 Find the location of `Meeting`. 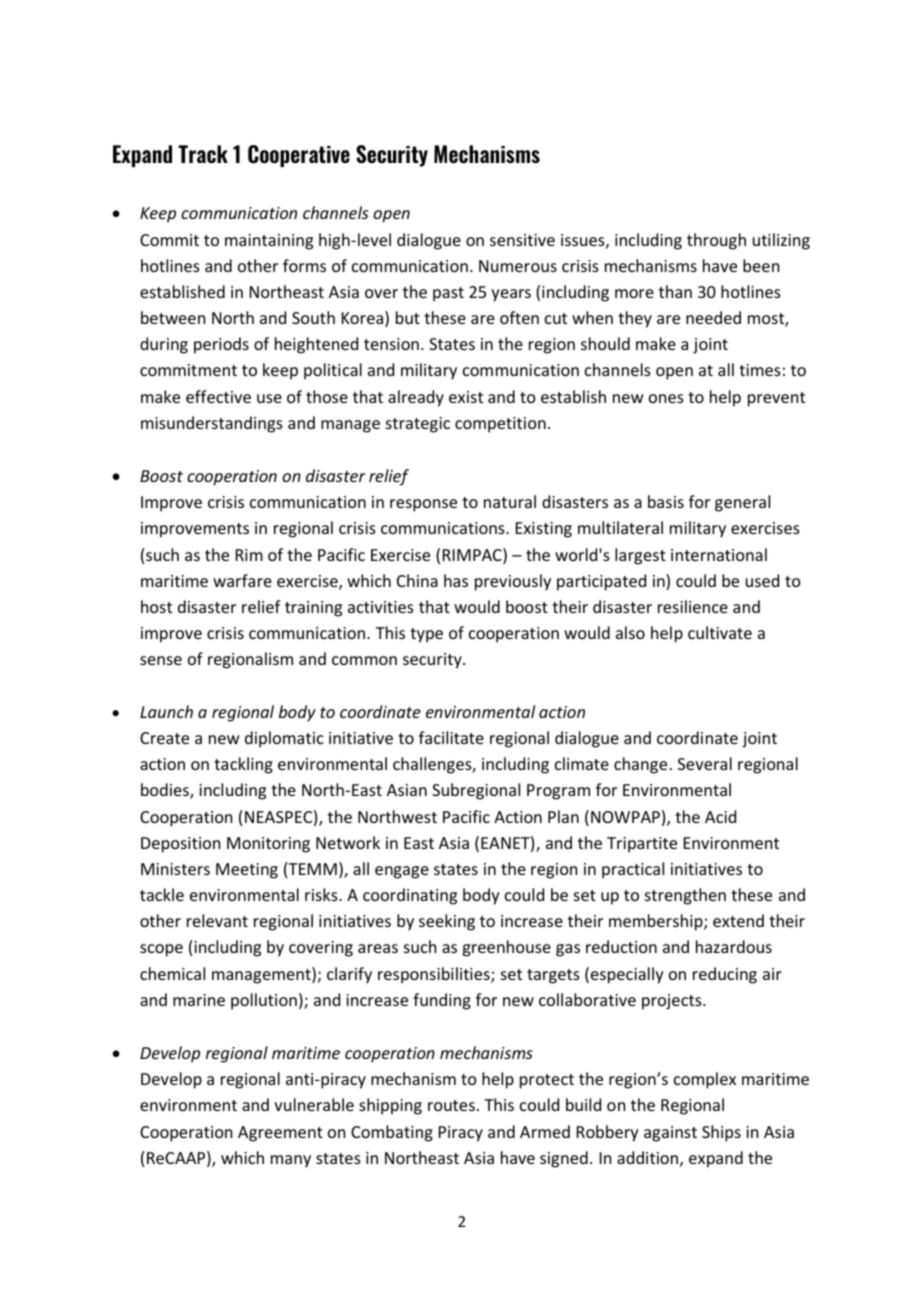

Meeting is located at coordinates (247, 871).
